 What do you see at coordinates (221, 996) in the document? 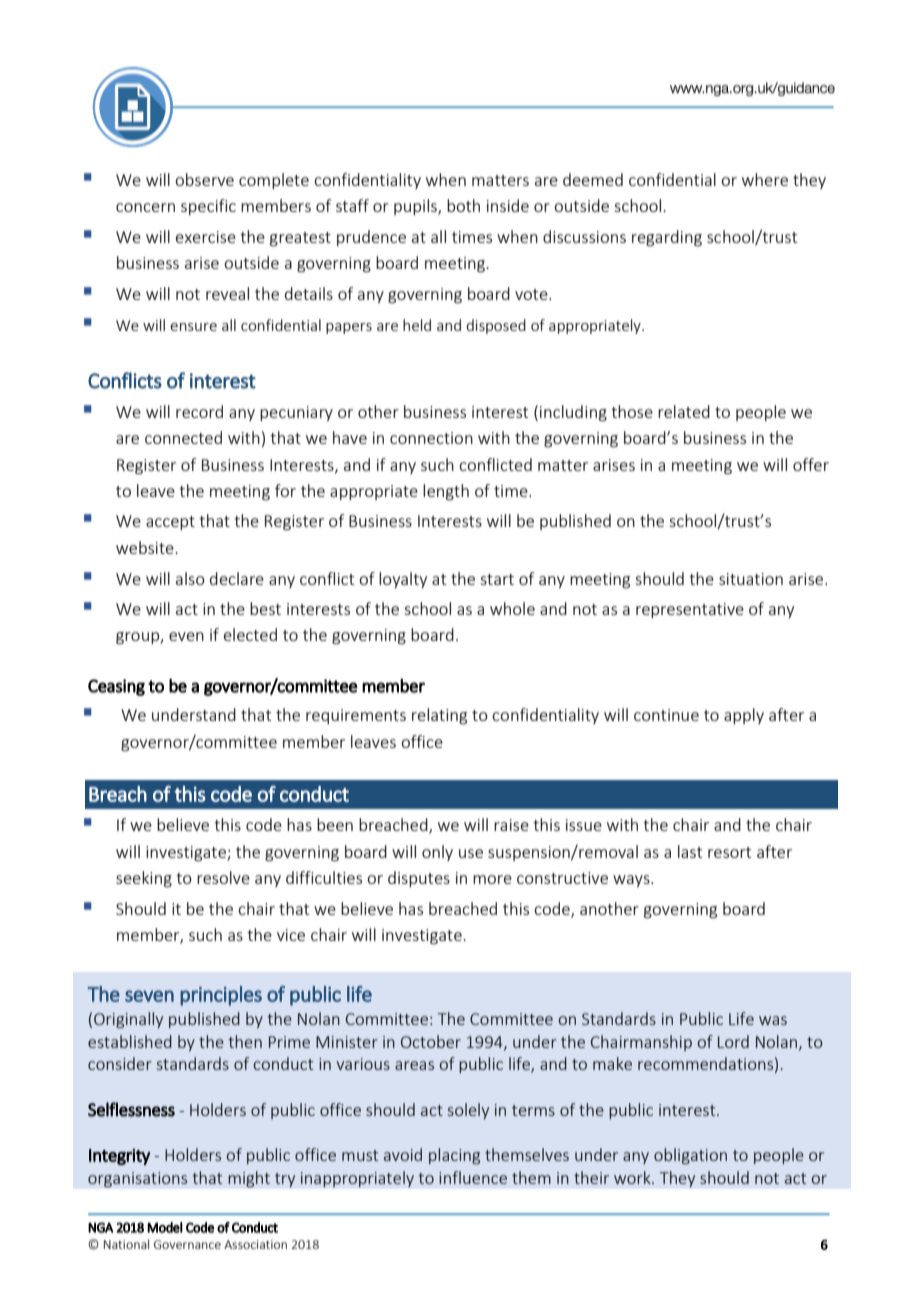
I see `principles` at bounding box center [221, 996].
